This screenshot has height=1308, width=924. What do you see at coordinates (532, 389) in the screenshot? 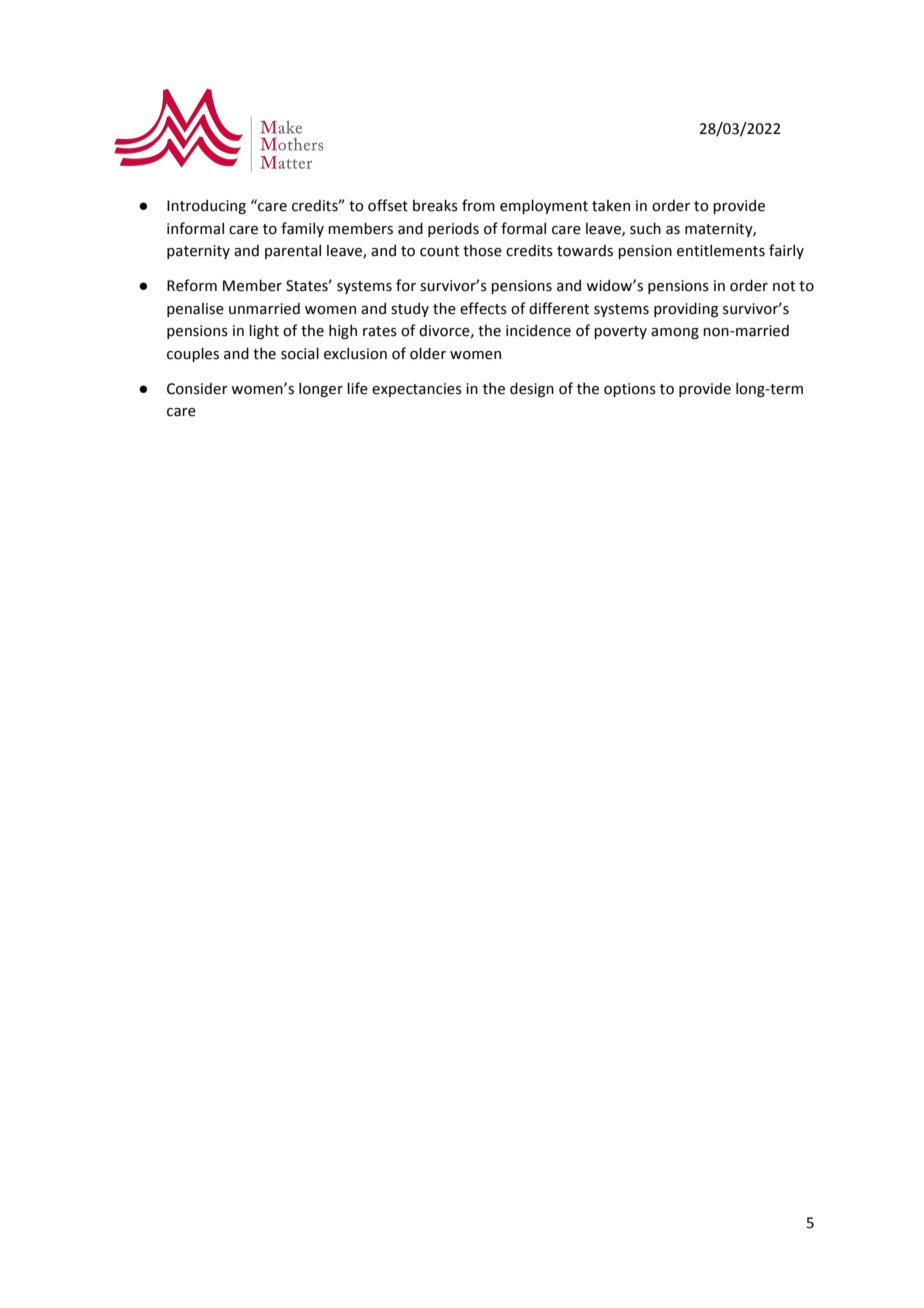
I see `design` at bounding box center [532, 389].
